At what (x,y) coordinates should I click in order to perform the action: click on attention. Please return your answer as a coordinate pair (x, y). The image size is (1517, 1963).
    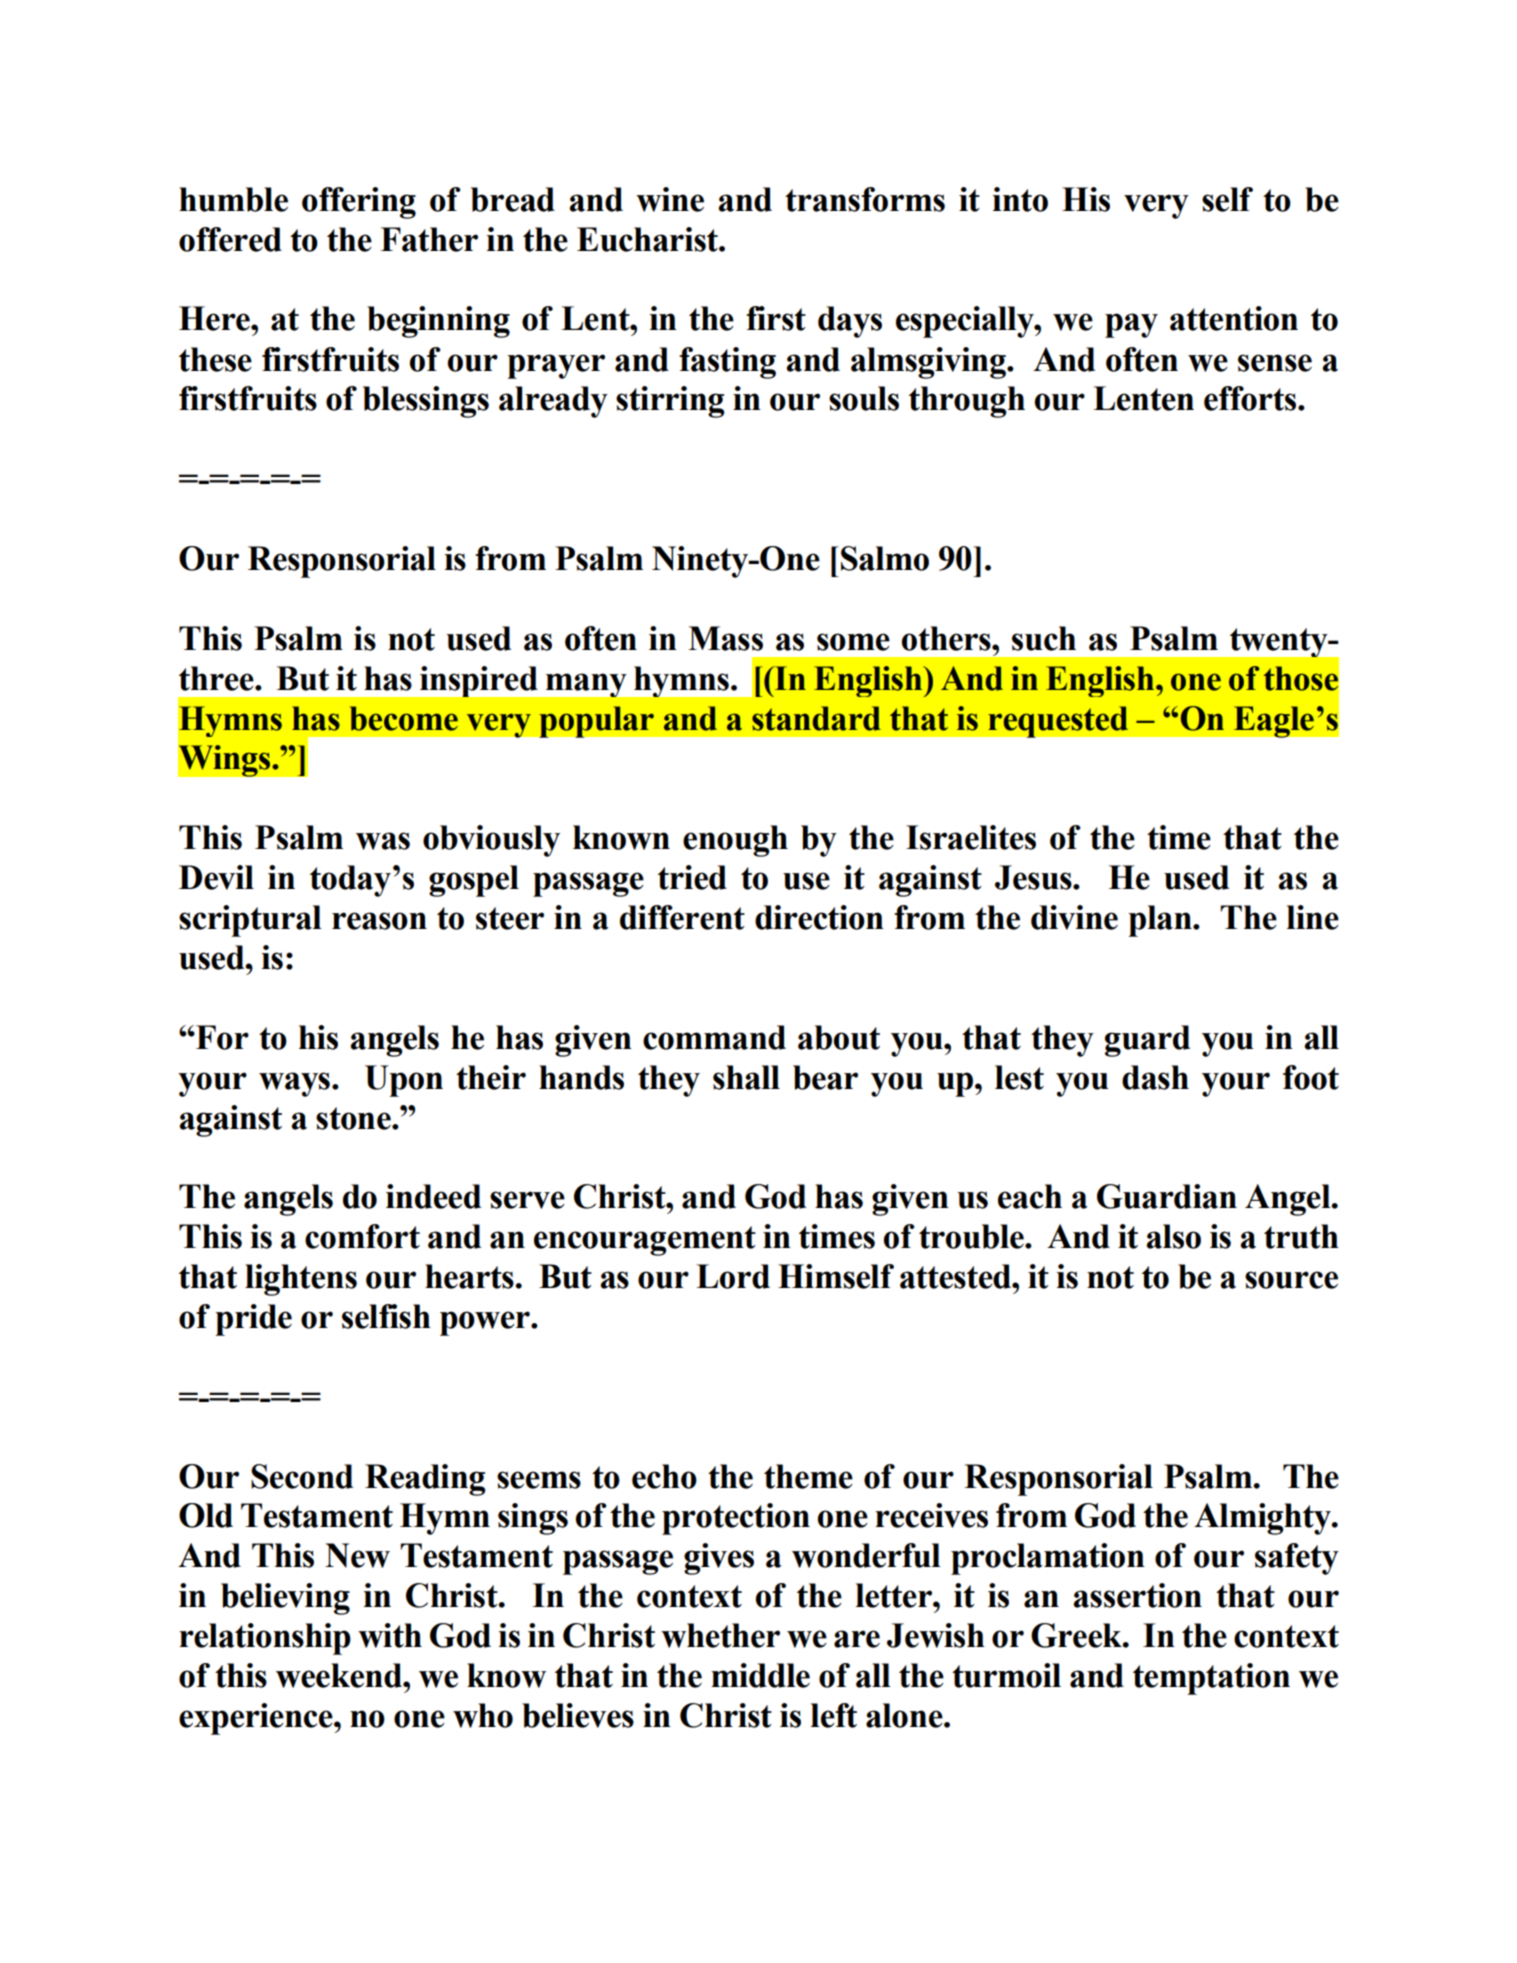
    Looking at the image, I should click on (1234, 318).
